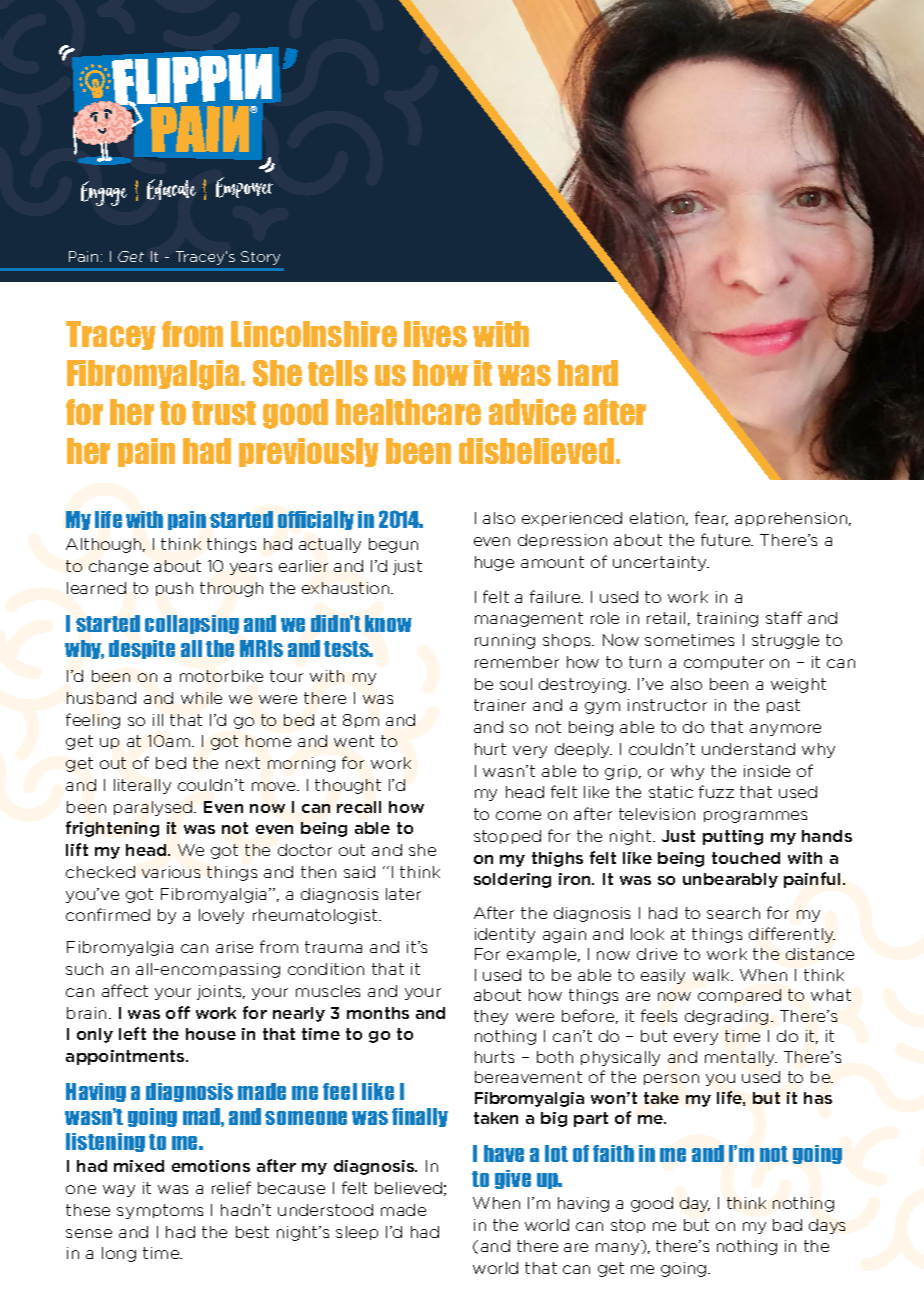 The width and height of the screenshot is (924, 1308). I want to click on give, so click(513, 1179).
